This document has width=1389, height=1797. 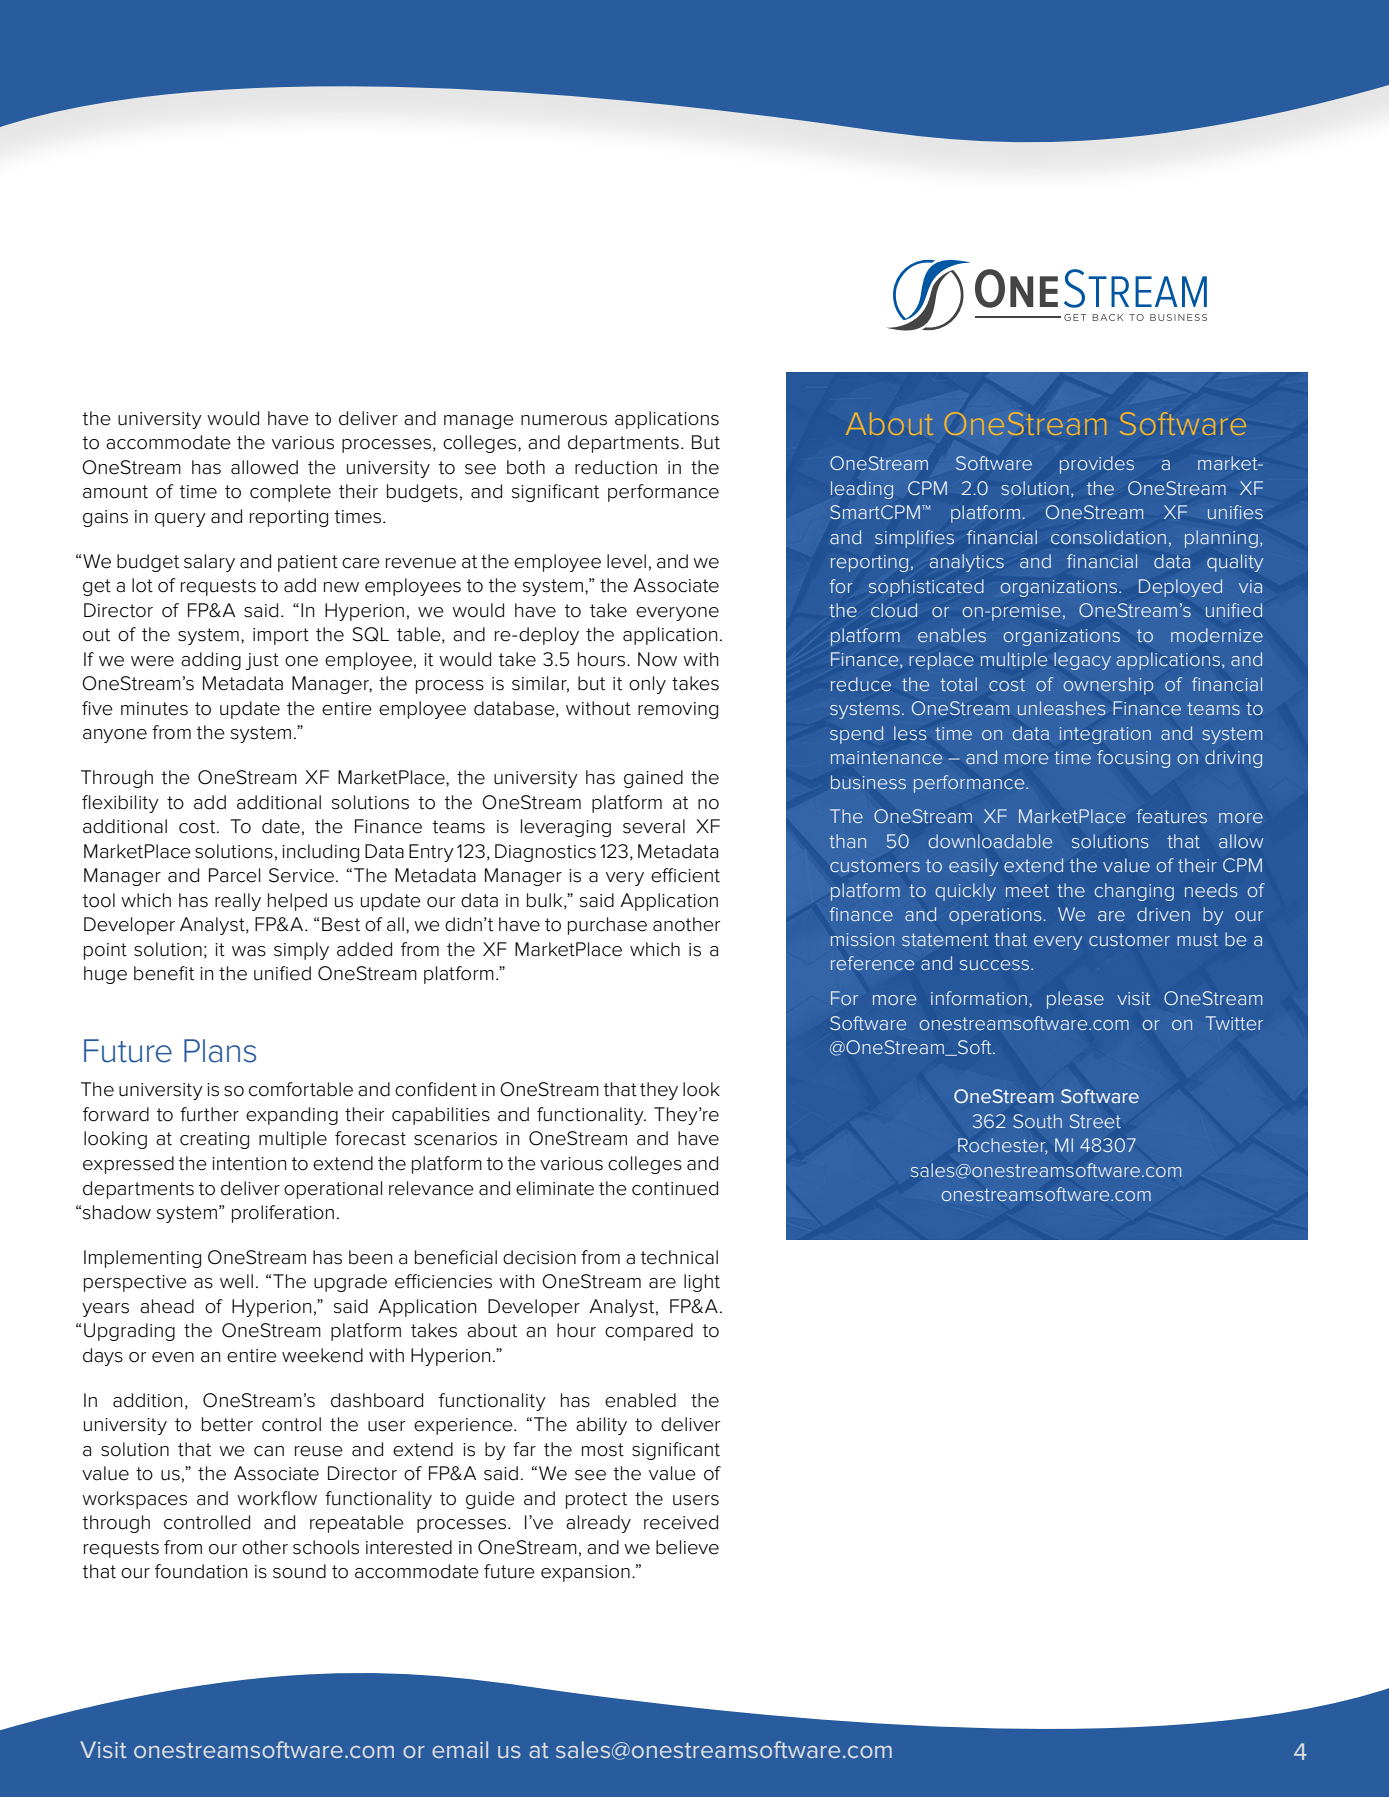 What do you see at coordinates (675, 1188) in the document?
I see `continued` at bounding box center [675, 1188].
